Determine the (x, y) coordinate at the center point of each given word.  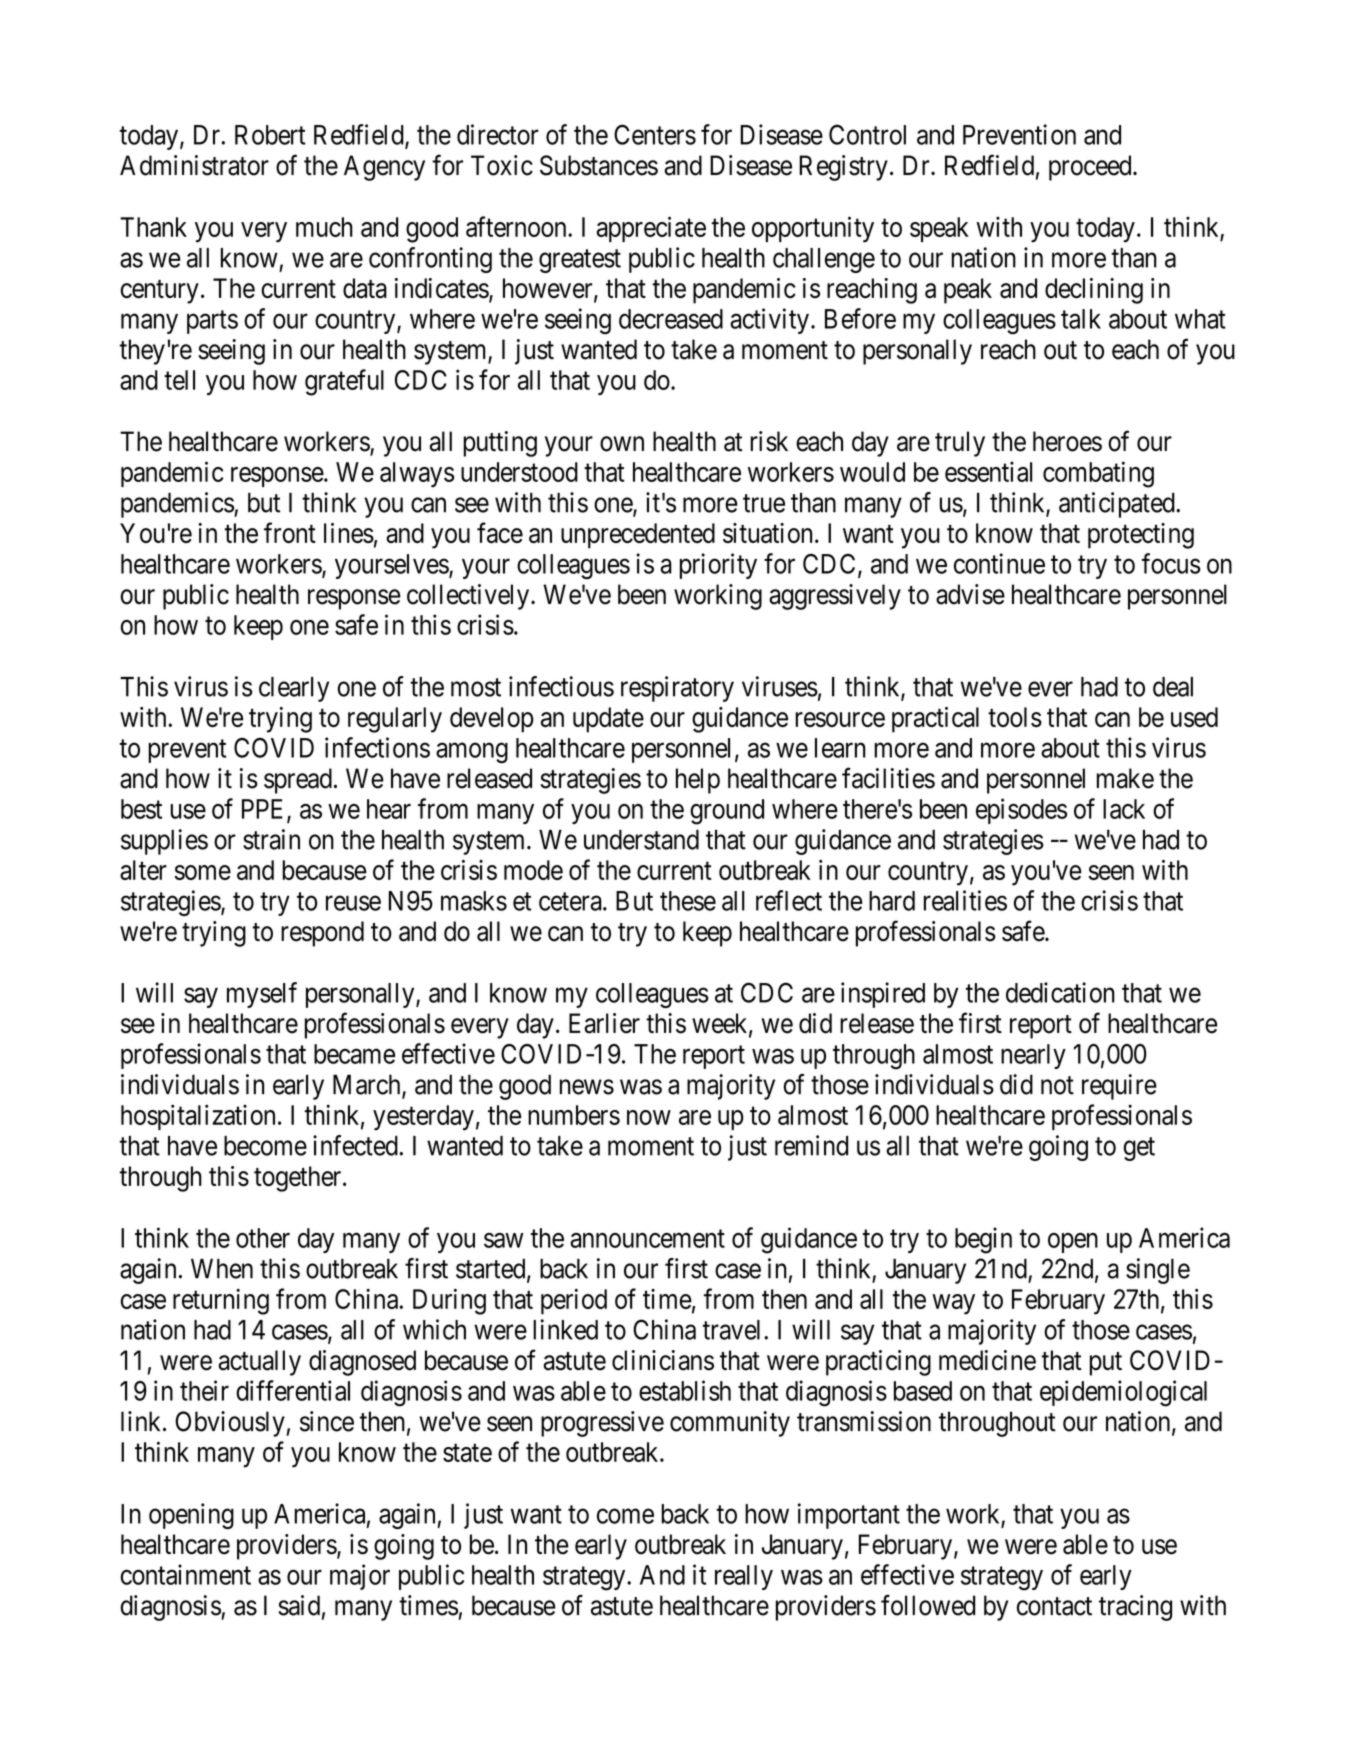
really (744, 1577)
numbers (574, 1115)
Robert (270, 135)
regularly (395, 720)
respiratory (677, 689)
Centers (655, 134)
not (1057, 1085)
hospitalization (198, 1117)
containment (186, 1574)
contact (1054, 1606)
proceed (1091, 168)
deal (1173, 687)
